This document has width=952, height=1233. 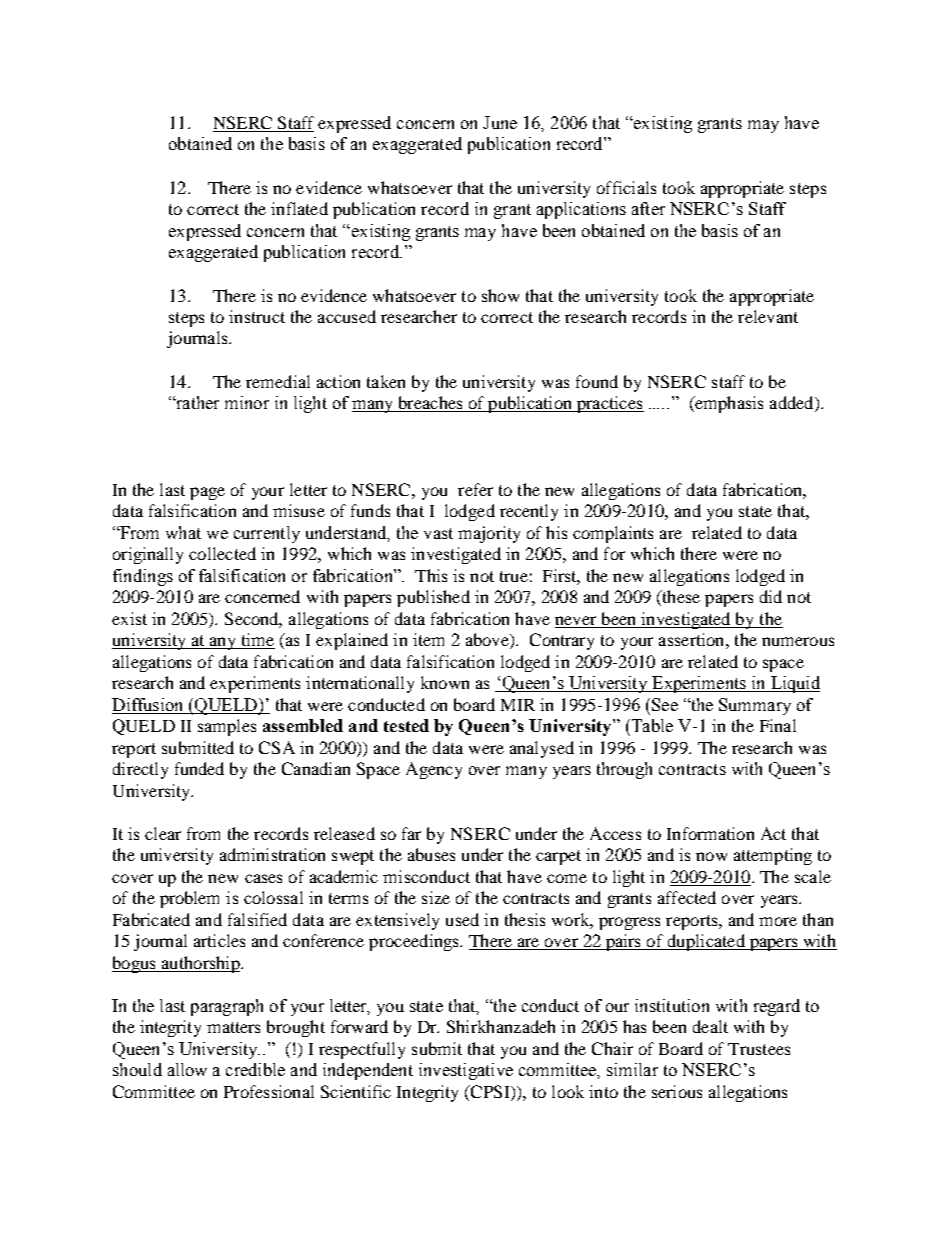 What do you see at coordinates (500, 295) in the document?
I see `show` at bounding box center [500, 295].
